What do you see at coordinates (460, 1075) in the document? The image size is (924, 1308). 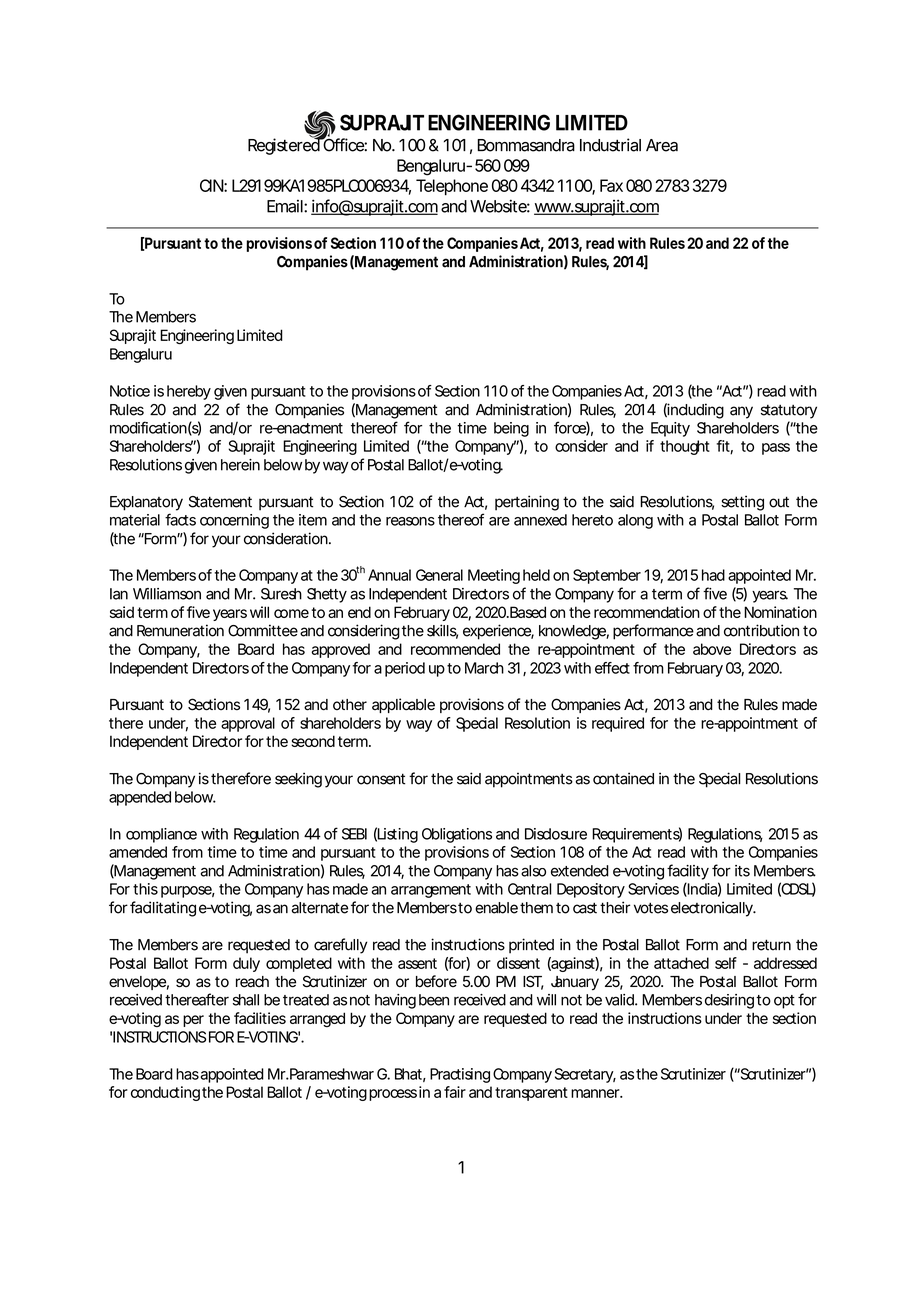 I see `Practising` at bounding box center [460, 1075].
